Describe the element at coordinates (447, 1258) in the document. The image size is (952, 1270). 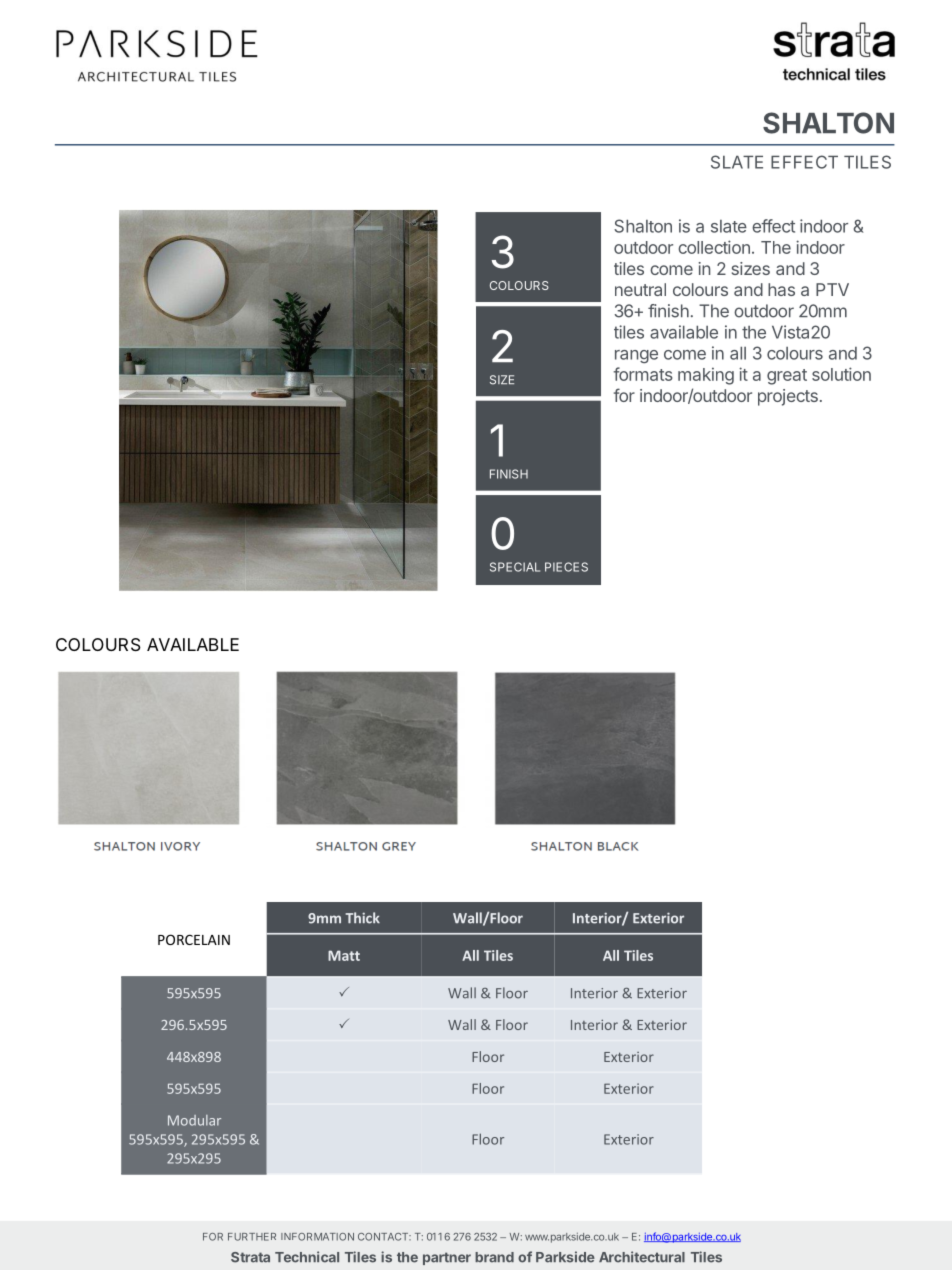
I see `partner` at that location.
